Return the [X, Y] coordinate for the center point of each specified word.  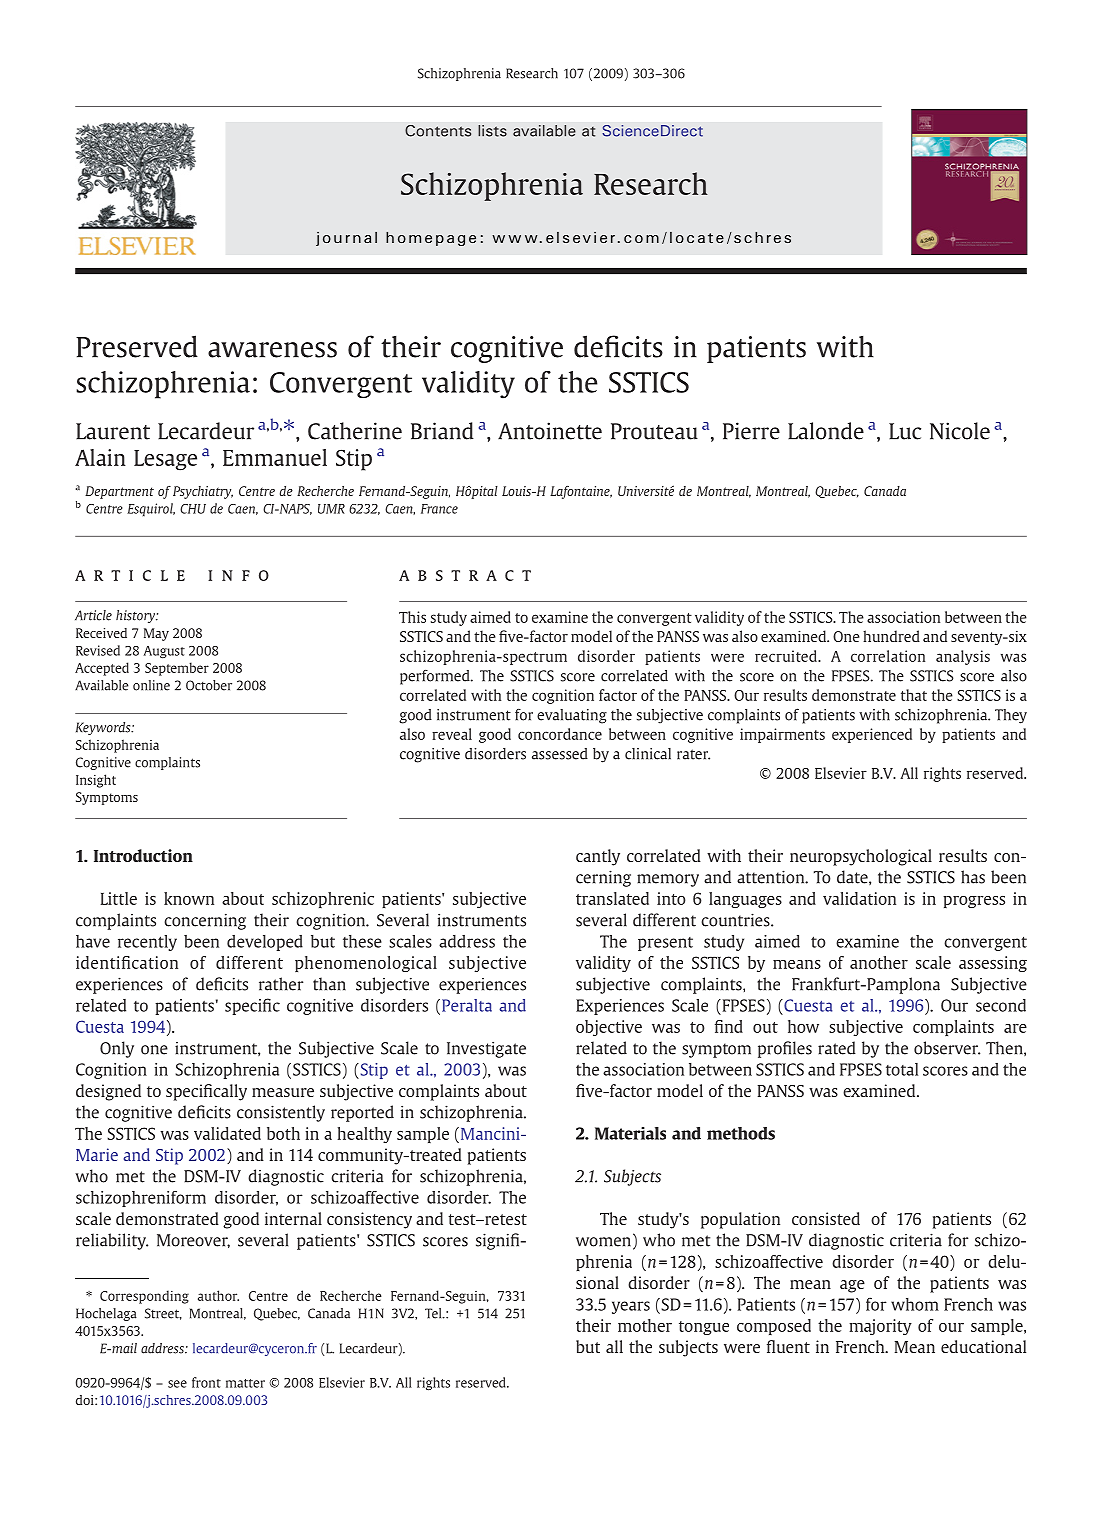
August [164, 652]
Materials [630, 1133]
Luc [905, 431]
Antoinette [550, 431]
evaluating [572, 716]
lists [492, 131]
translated [612, 898]
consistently [281, 1113]
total [902, 1069]
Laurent [113, 431]
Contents [438, 131]
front [206, 1382]
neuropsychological [861, 857]
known [189, 898]
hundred [891, 636]
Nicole [960, 431]
